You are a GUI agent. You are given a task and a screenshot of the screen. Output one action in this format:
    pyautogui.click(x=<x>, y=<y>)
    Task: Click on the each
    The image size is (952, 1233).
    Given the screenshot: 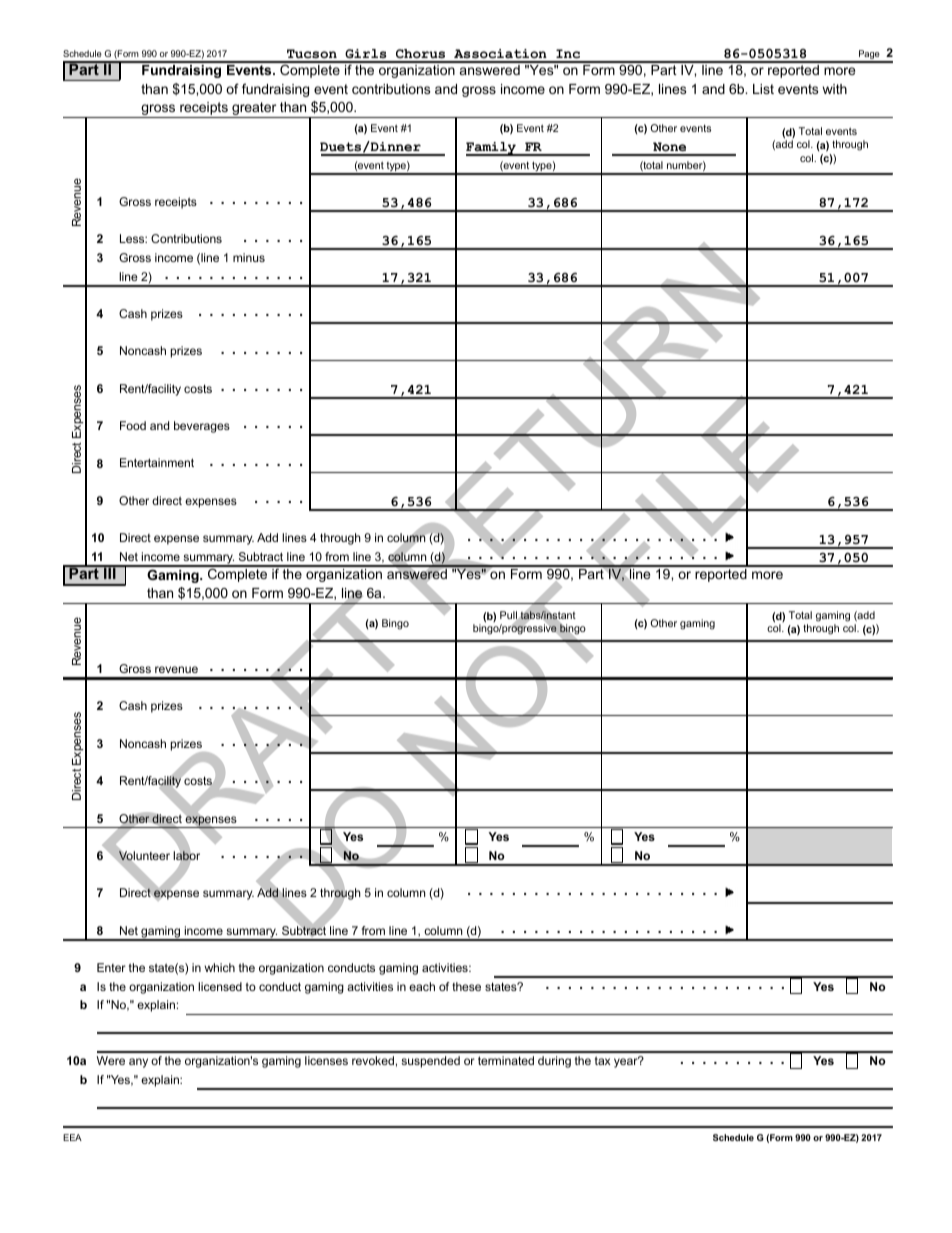 What is the action you would take?
    pyautogui.click(x=422, y=986)
